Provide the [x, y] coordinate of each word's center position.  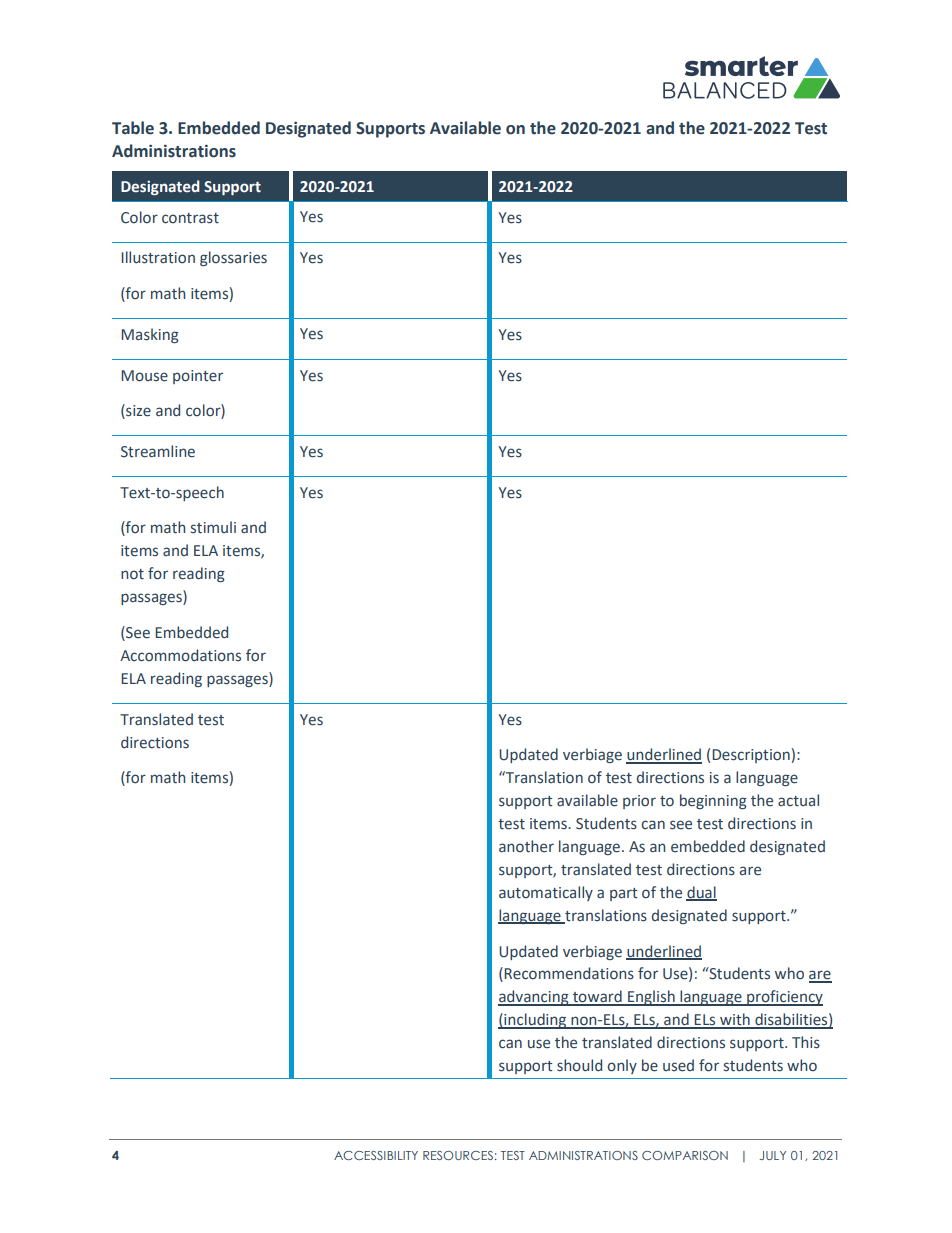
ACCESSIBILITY [376, 1155]
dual [701, 893]
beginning [713, 801]
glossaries [233, 258]
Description [751, 756]
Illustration [158, 257]
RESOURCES [458, 1155]
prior [639, 802]
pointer [198, 377]
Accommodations [180, 655]
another [526, 846]
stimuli [213, 527]
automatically [546, 893]
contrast [190, 218]
